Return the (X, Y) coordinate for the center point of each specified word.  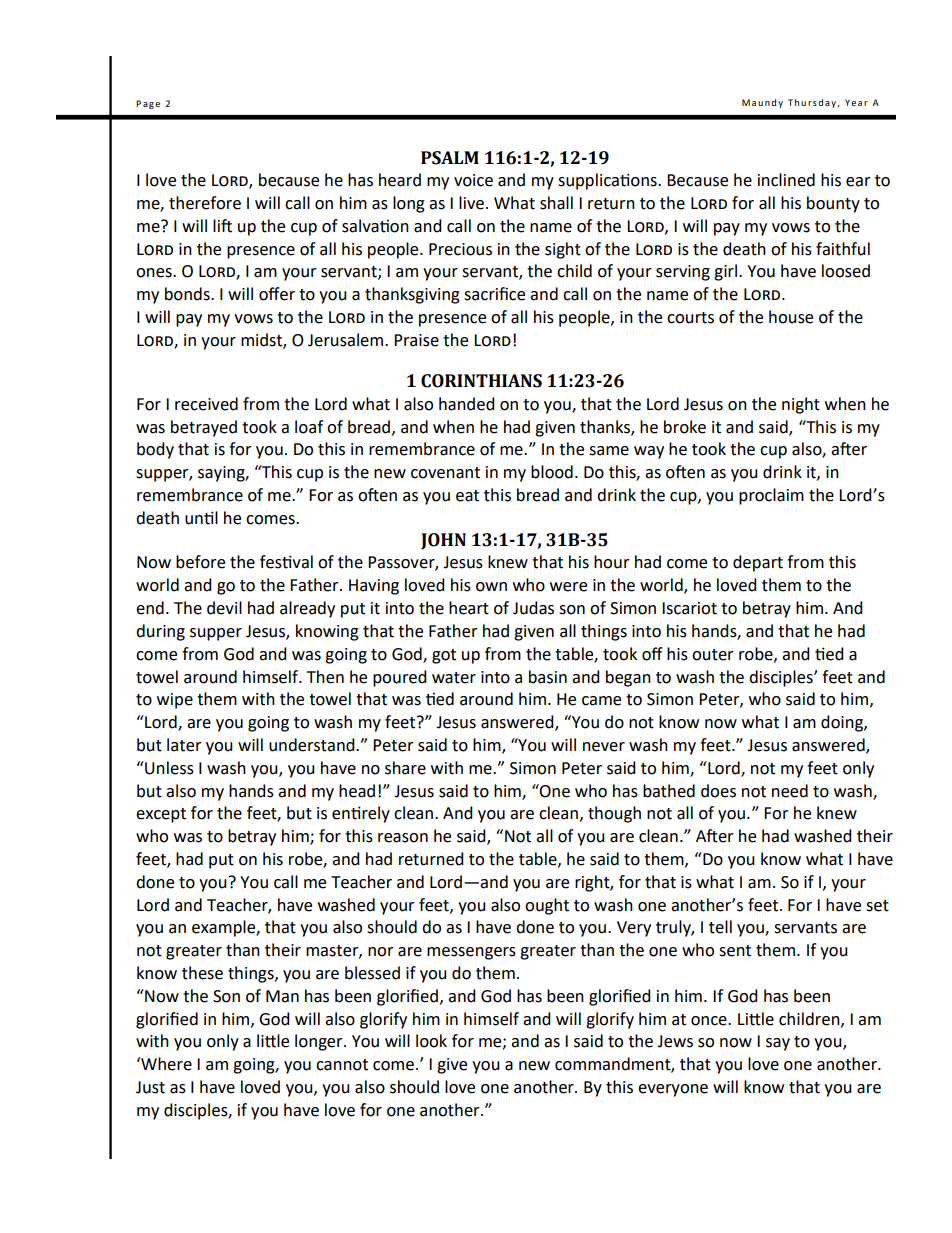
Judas (533, 608)
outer (713, 655)
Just (150, 1087)
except (161, 815)
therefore (205, 203)
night (801, 405)
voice (473, 180)
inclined (786, 180)
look (431, 1041)
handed (467, 404)
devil (224, 608)
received (206, 404)
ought (547, 906)
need (790, 791)
